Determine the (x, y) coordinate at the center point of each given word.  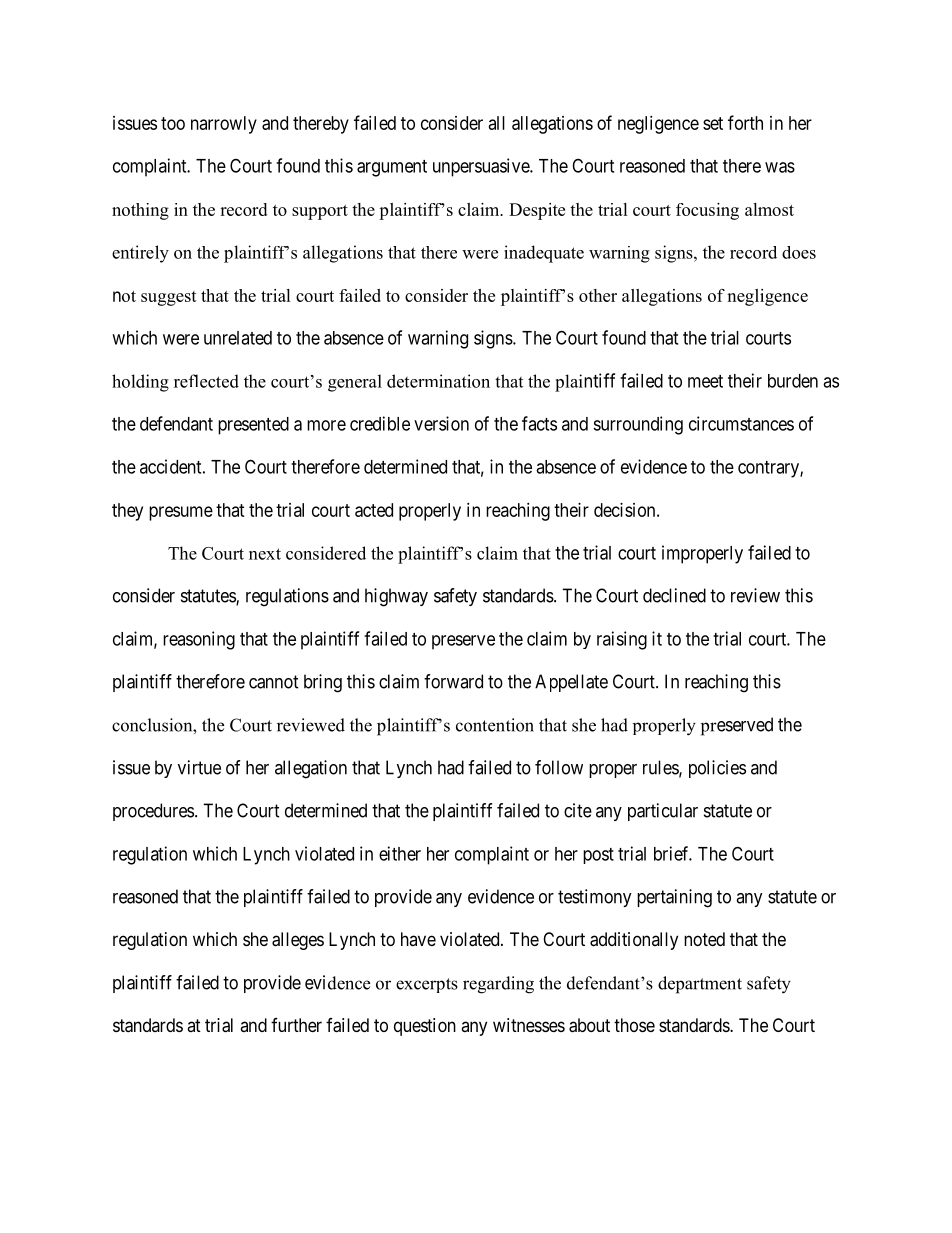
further (296, 1025)
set (713, 123)
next (265, 554)
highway (396, 597)
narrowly (224, 125)
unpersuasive (482, 167)
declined (674, 595)
